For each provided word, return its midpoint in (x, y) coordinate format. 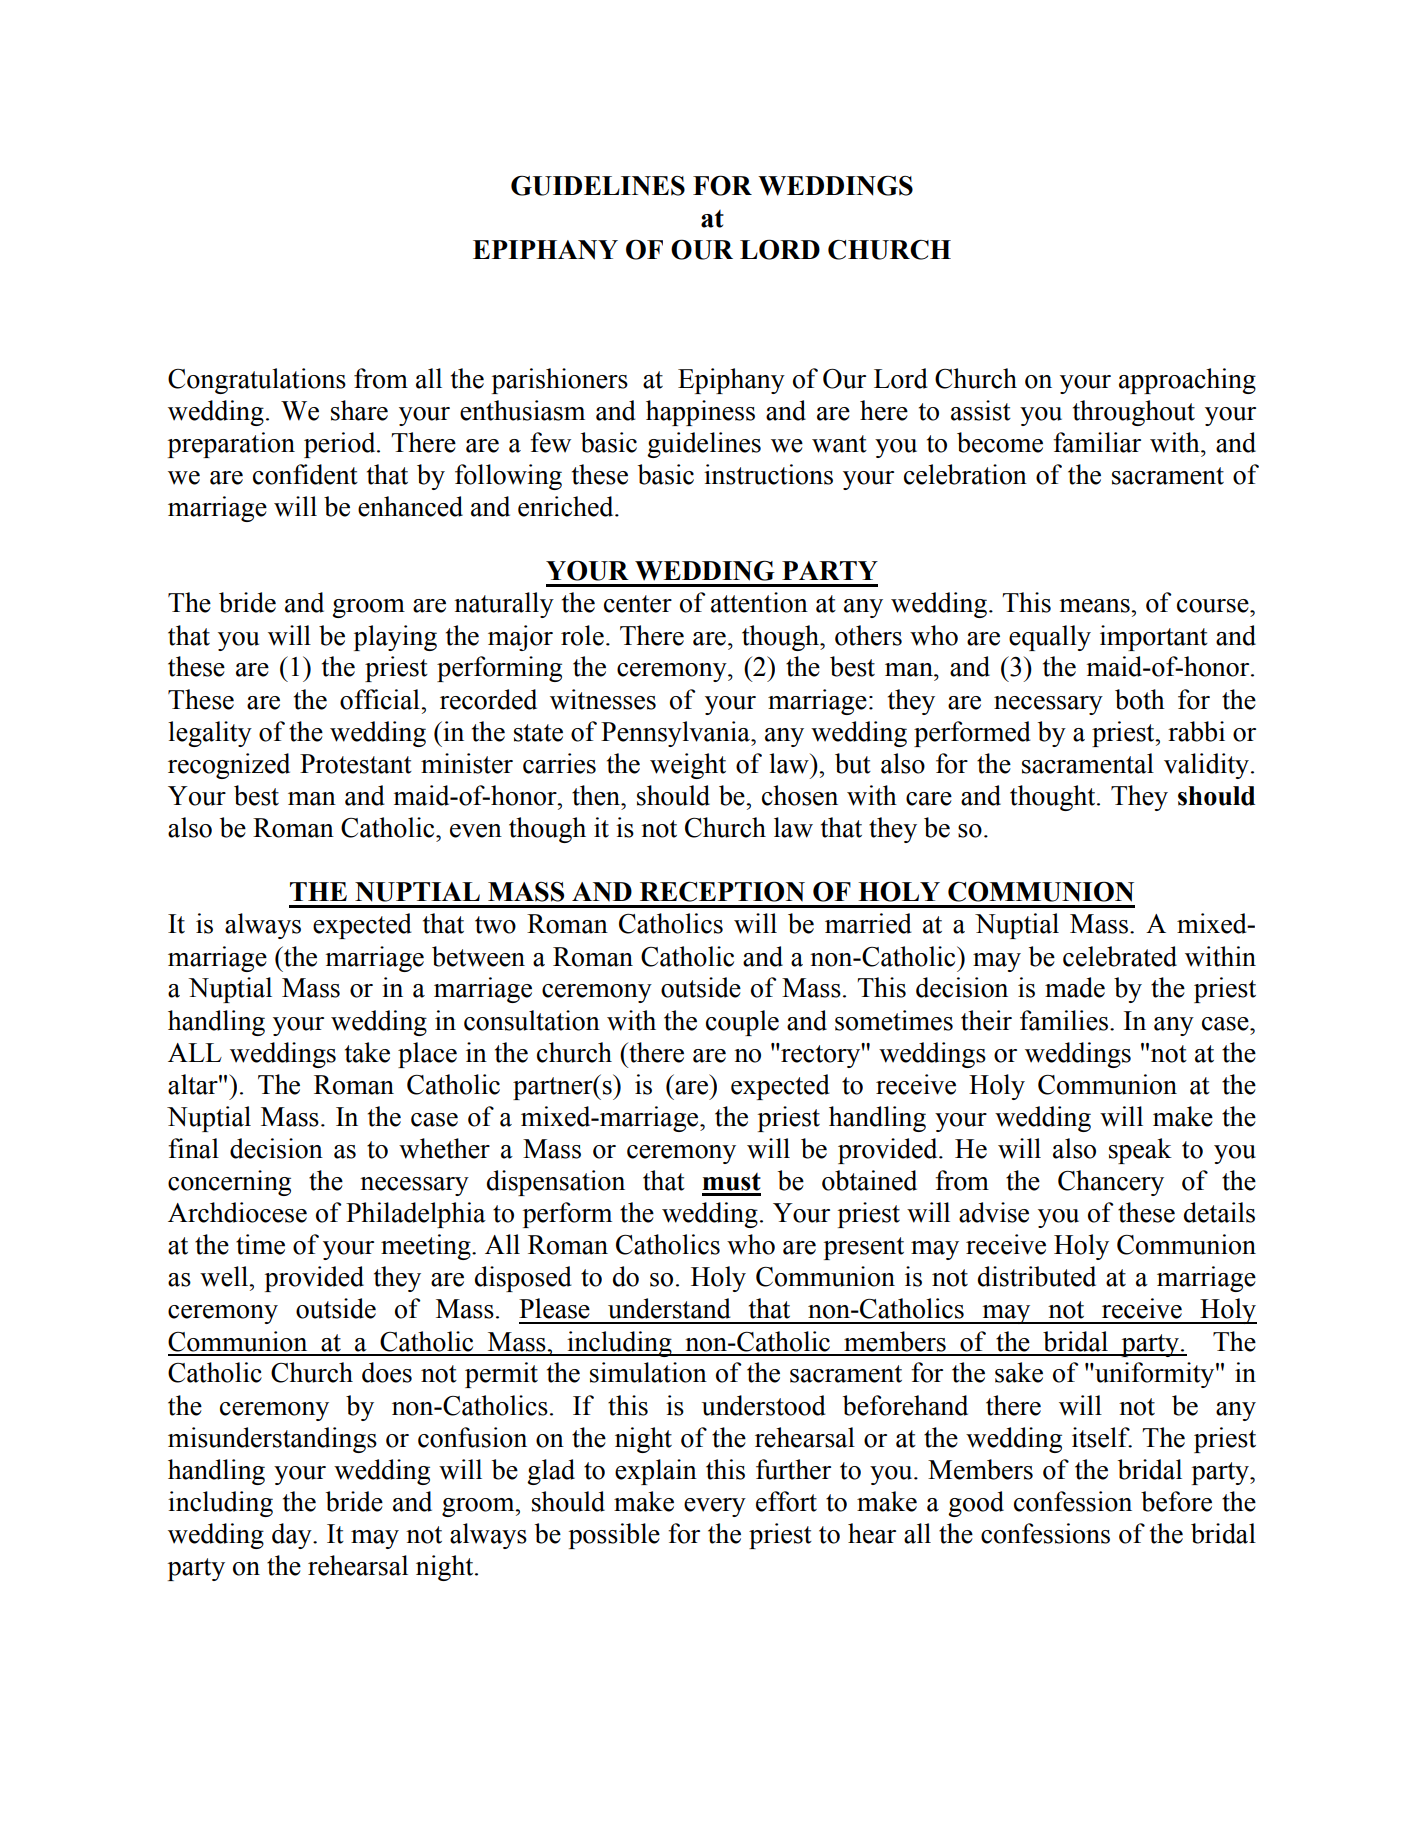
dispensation (556, 1183)
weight (688, 766)
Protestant (356, 764)
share (359, 410)
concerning (229, 1183)
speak (1140, 1151)
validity (1206, 766)
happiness (700, 413)
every (715, 1507)
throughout (1134, 413)
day (293, 1536)
